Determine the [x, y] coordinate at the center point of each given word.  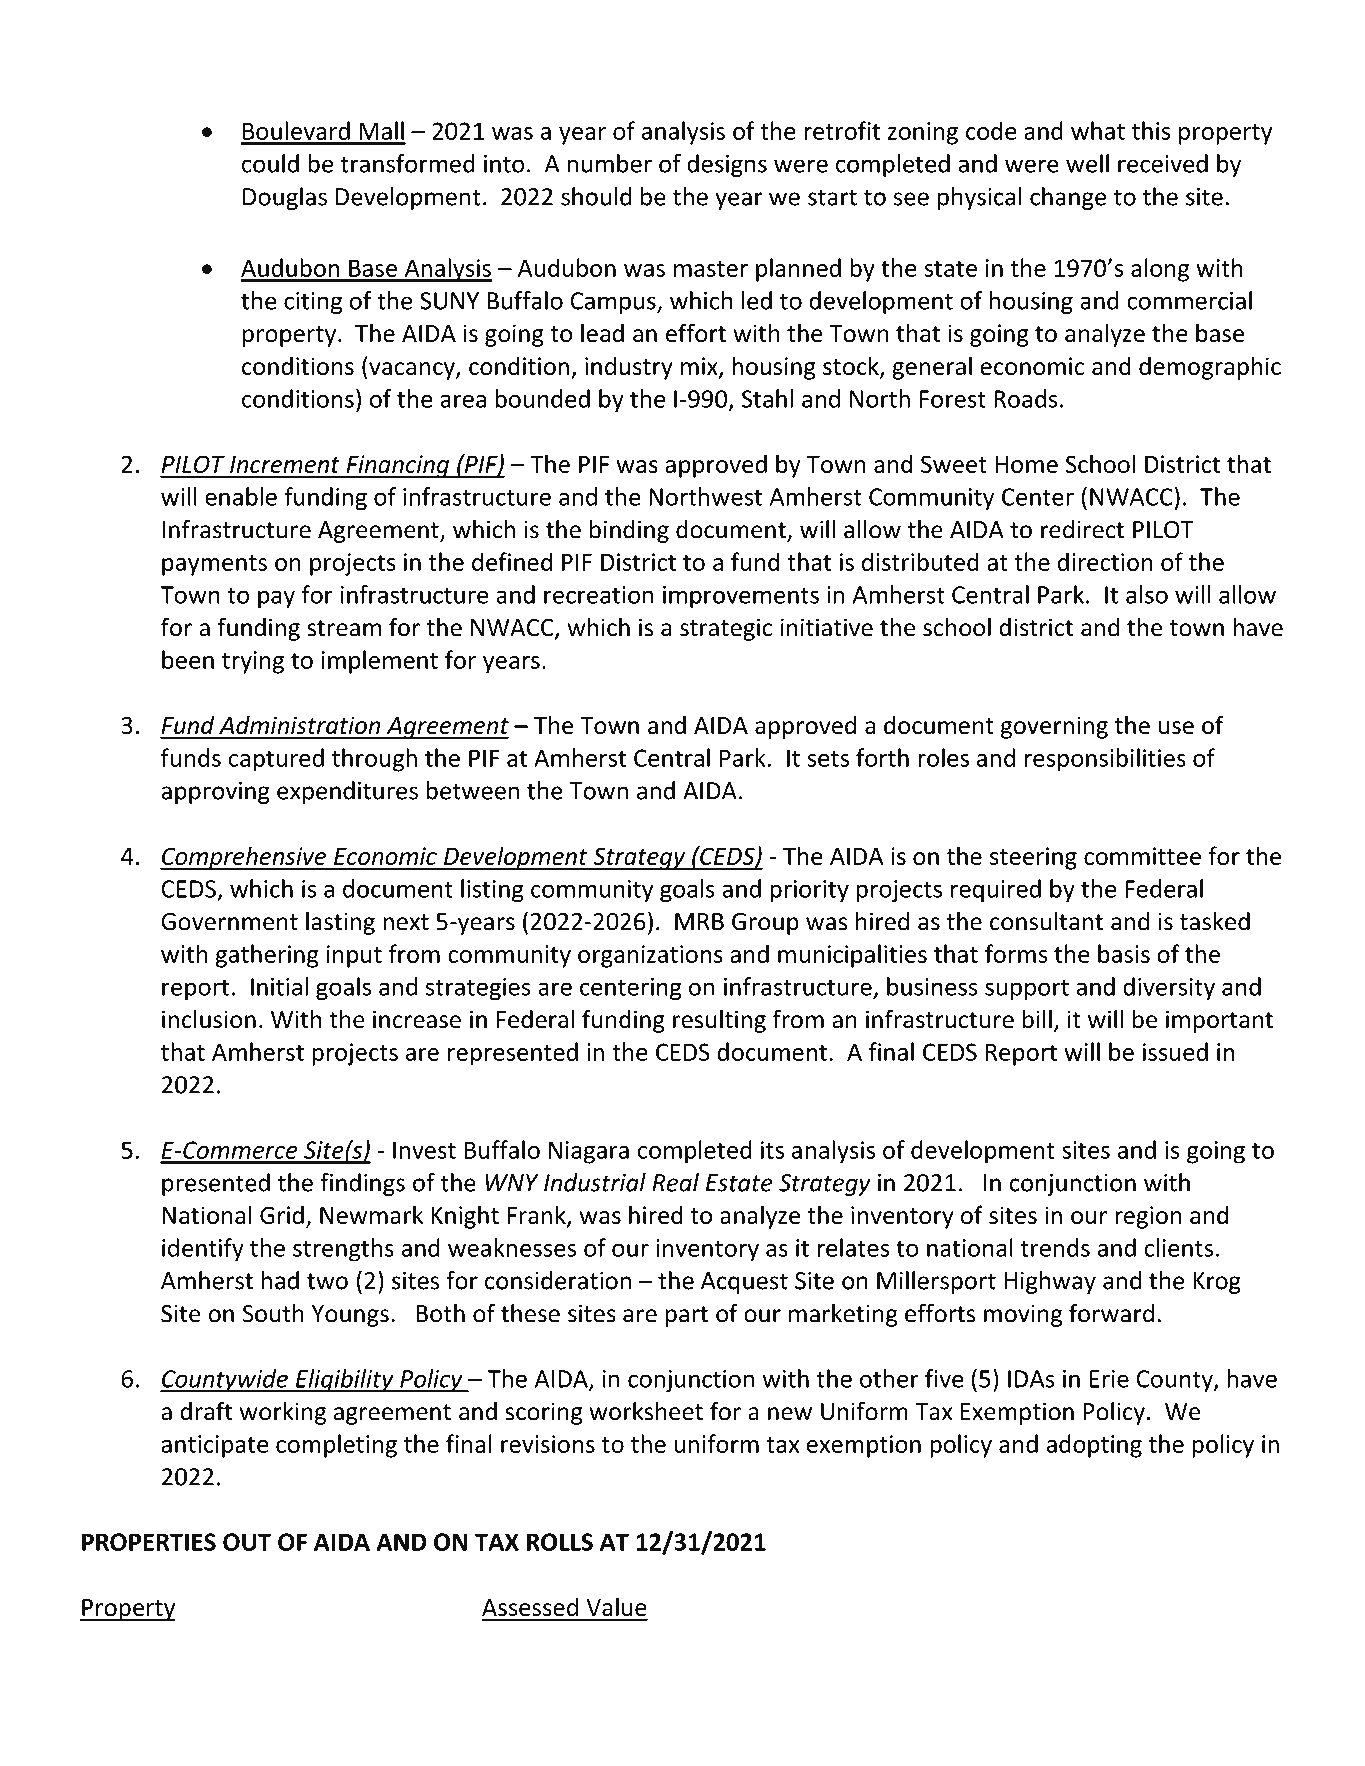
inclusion [209, 1019]
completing [336, 1446]
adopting [1094, 1446]
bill [1037, 1019]
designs [727, 165]
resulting [719, 1021]
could [270, 163]
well [1087, 163]
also [1147, 594]
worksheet [646, 1411]
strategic [726, 629]
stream [344, 628]
